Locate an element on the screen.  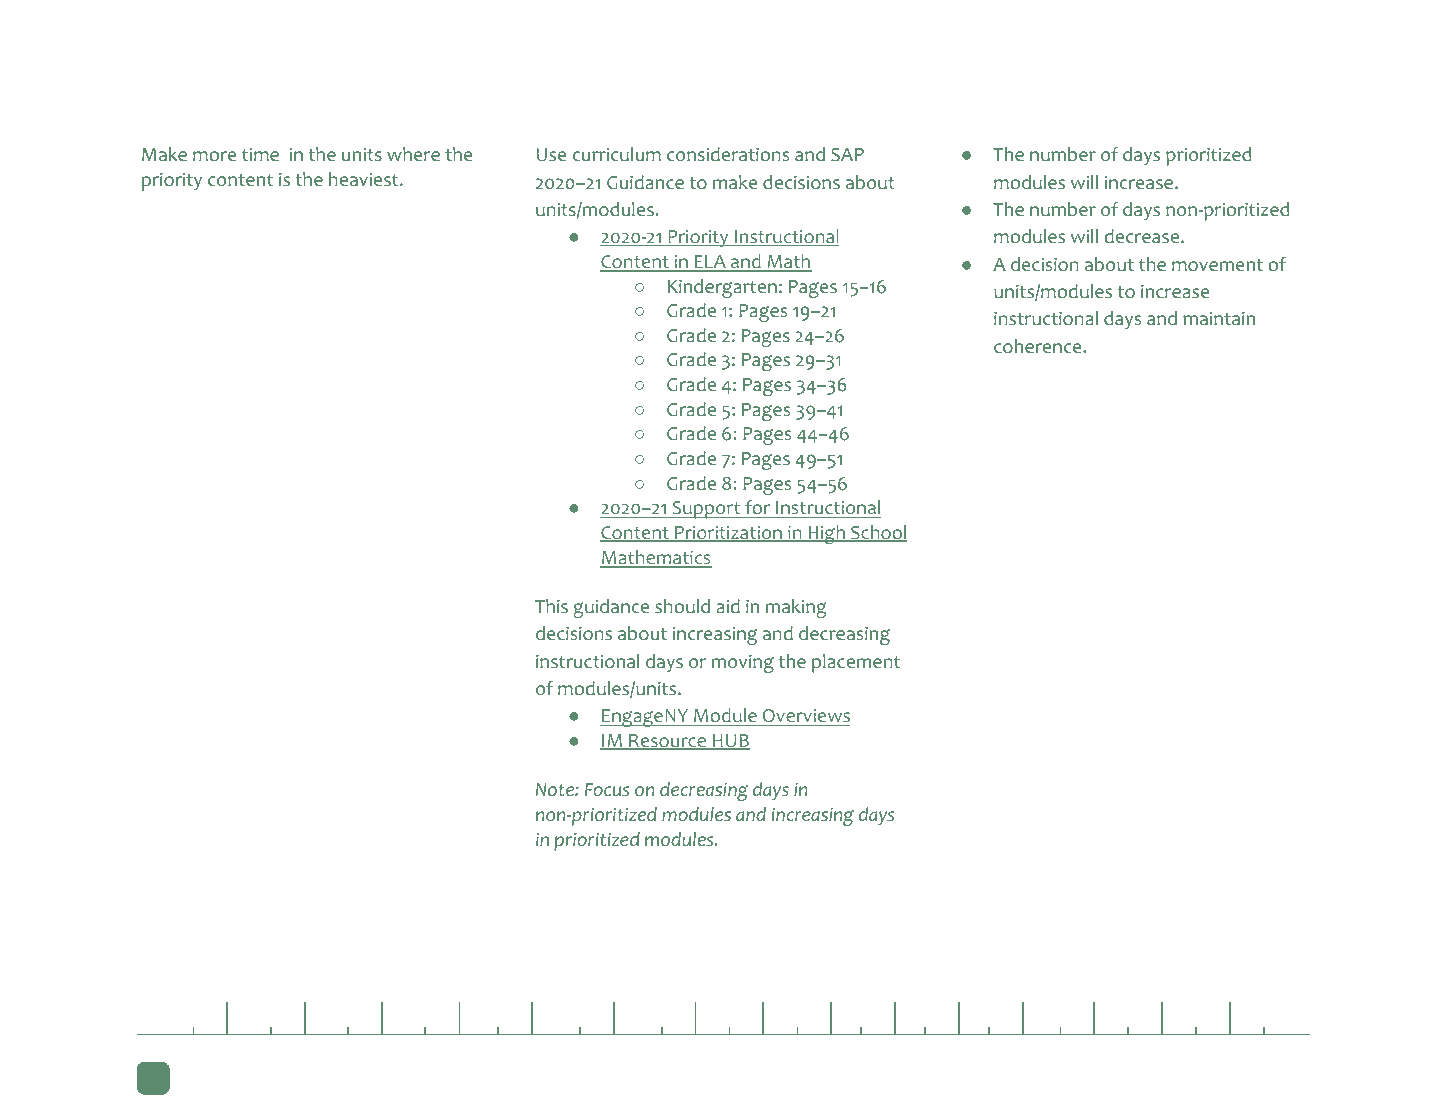
considerations is located at coordinates (728, 154).
